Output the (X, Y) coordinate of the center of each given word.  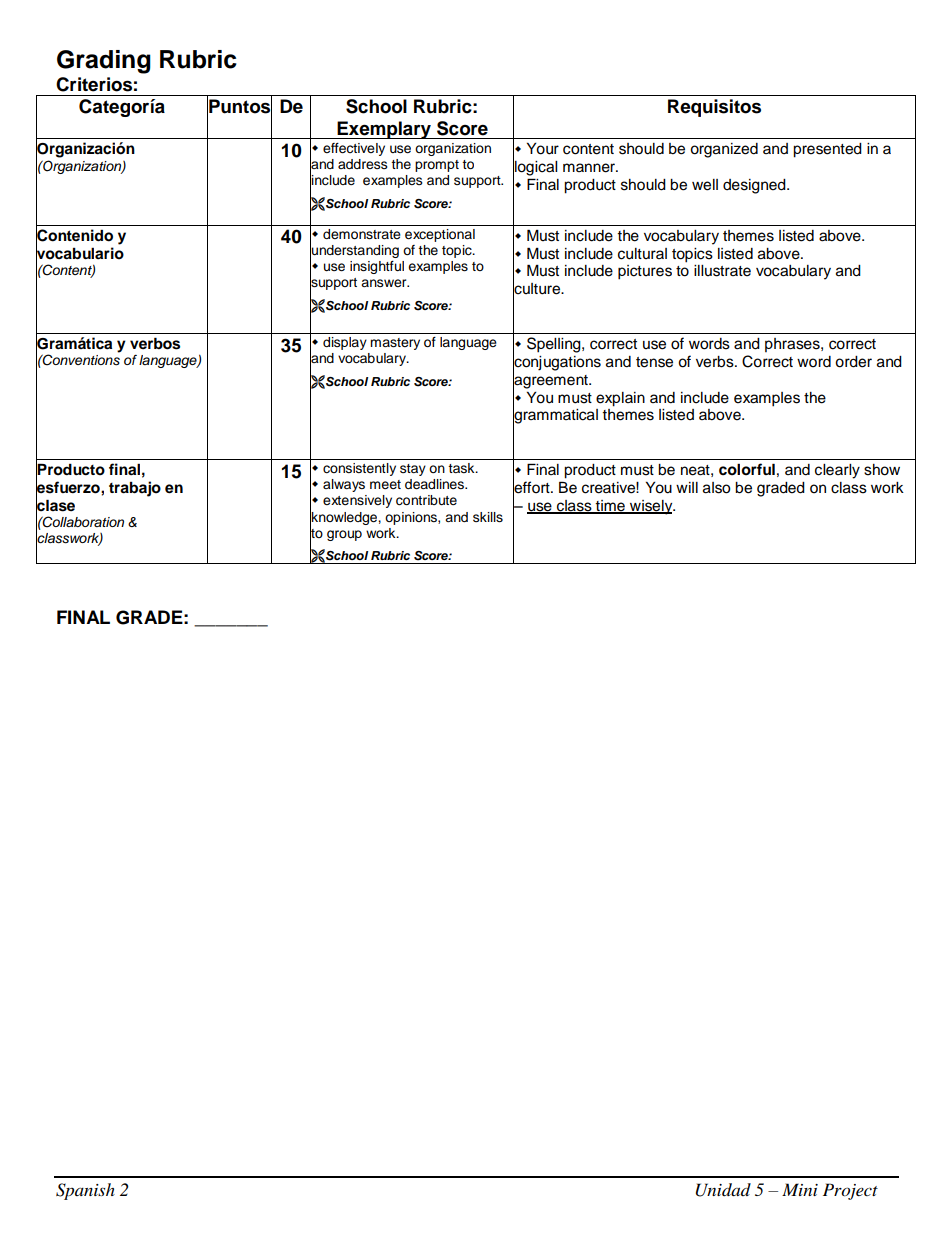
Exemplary (384, 130)
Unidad (723, 1190)
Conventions (80, 359)
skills (488, 517)
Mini (800, 1189)
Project (850, 1191)
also (717, 488)
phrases (793, 345)
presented (827, 150)
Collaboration (82, 522)
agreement (551, 381)
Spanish (85, 1191)
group (344, 535)
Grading (104, 62)
